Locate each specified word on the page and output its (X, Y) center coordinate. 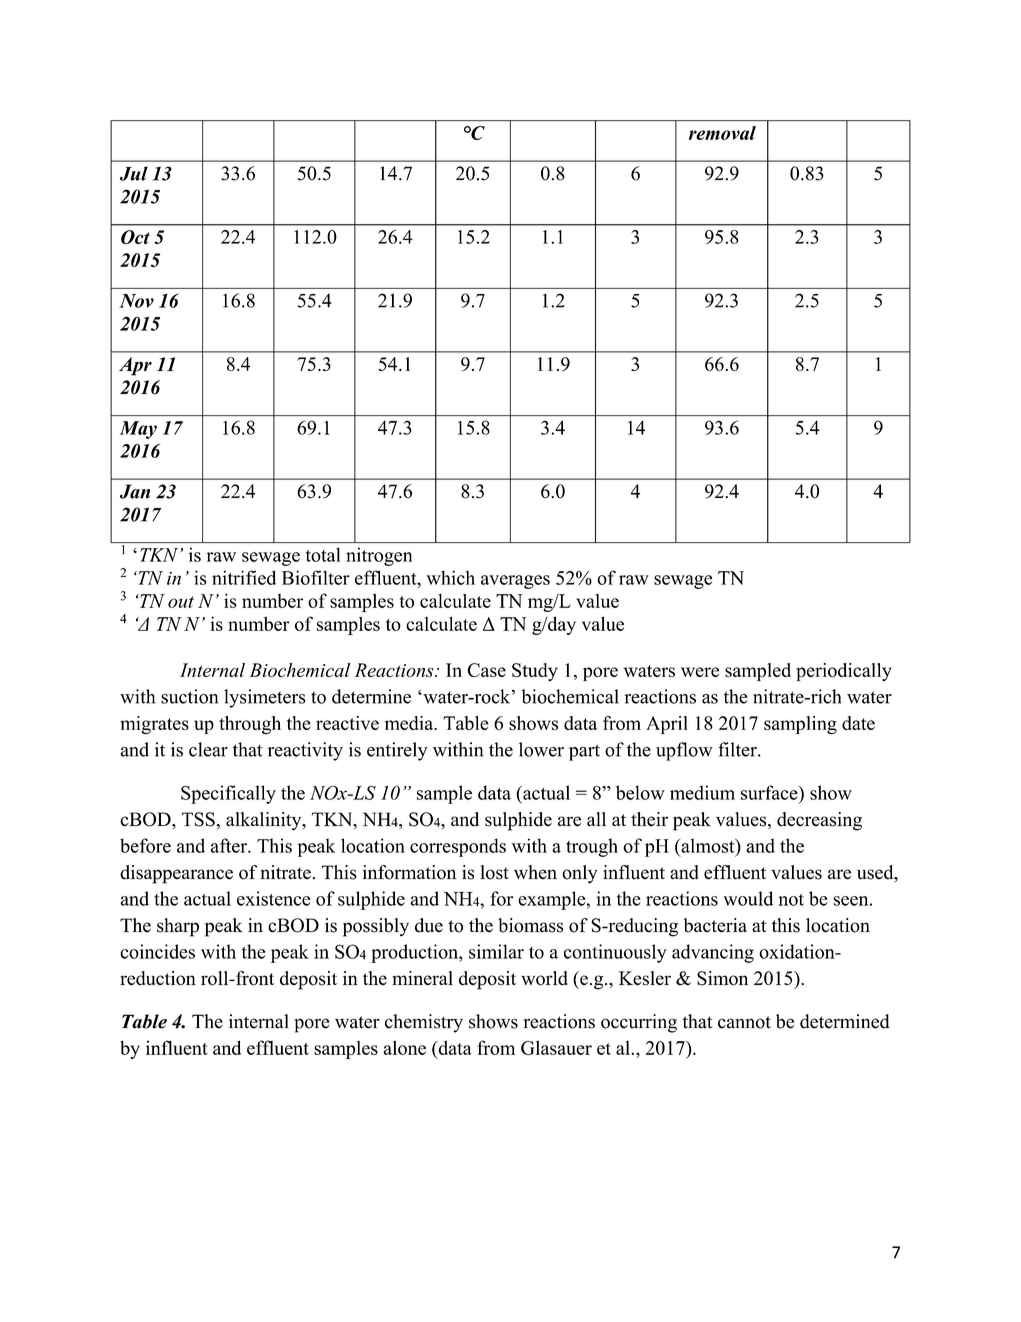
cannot (744, 1022)
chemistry (424, 1023)
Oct (135, 237)
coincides (157, 951)
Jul (134, 173)
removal (722, 133)
